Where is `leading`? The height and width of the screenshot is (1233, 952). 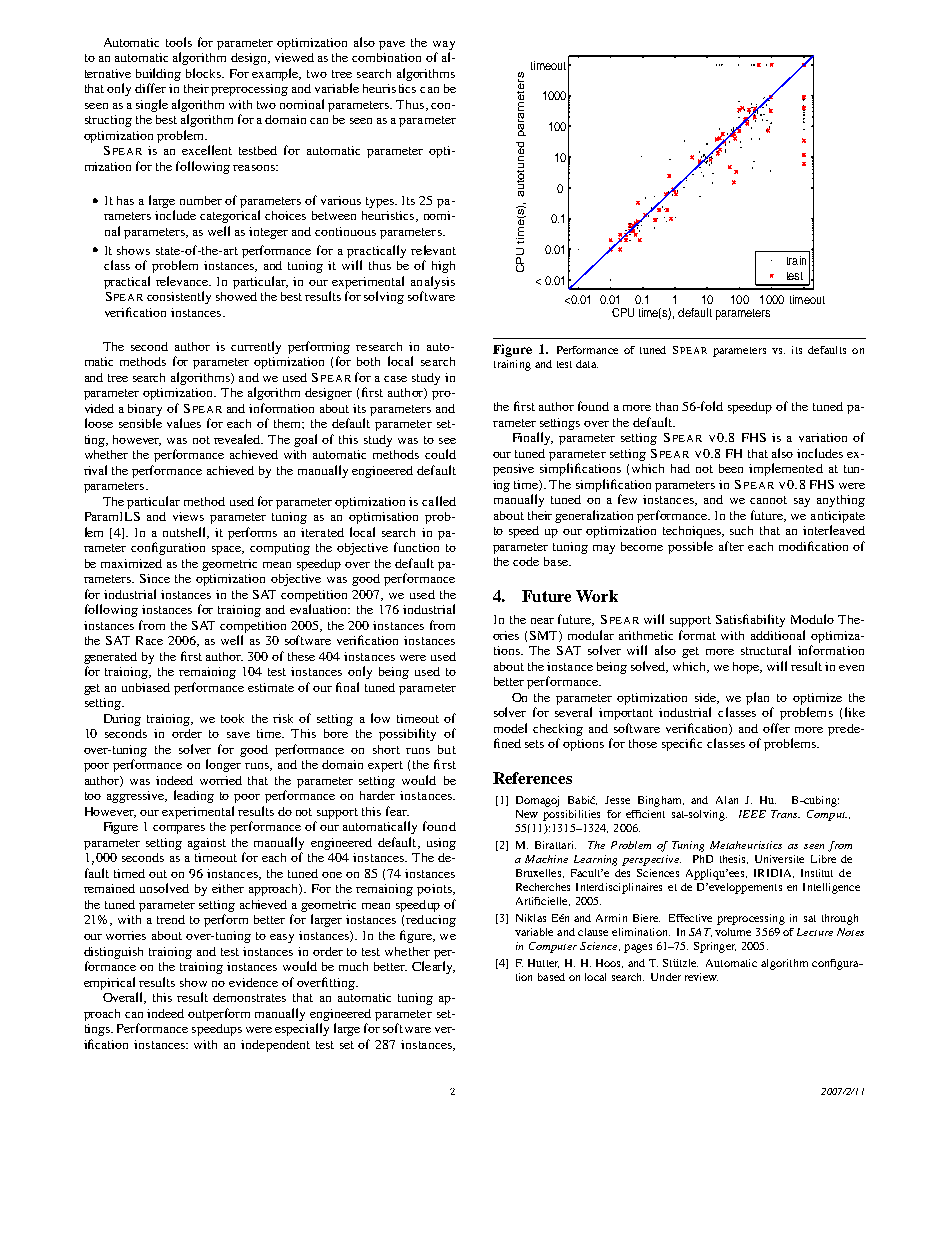
leading is located at coordinates (194, 796).
